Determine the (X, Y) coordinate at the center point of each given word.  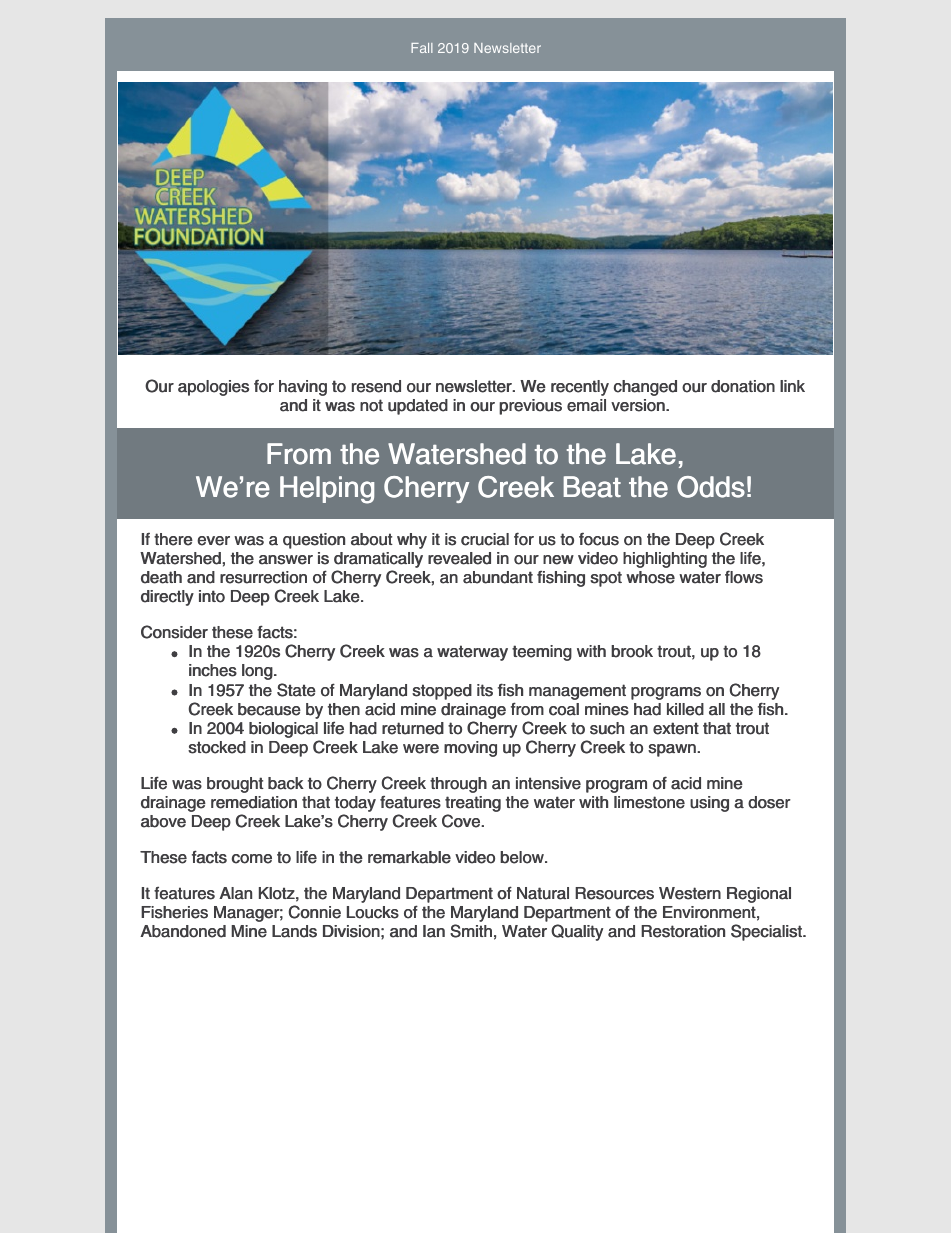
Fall (422, 48)
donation (743, 386)
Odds (711, 487)
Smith (471, 931)
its (485, 690)
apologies (213, 388)
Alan (235, 893)
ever (213, 541)
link (792, 386)
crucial (485, 539)
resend (376, 386)
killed (685, 709)
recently (580, 388)
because (269, 709)
